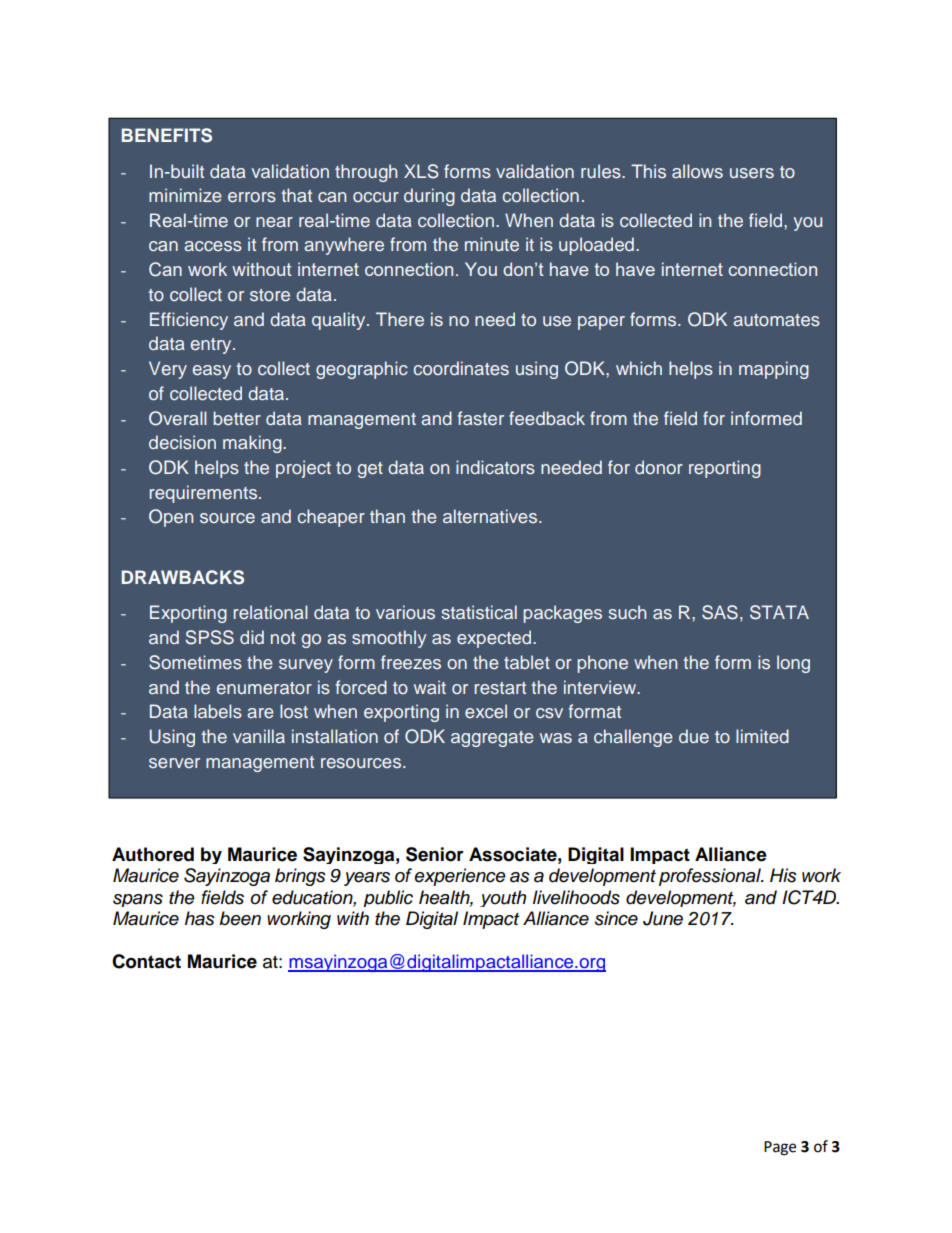 This page has height=1233, width=952. Describe the element at coordinates (780, 1148) in the page. I see `Page` at that location.
